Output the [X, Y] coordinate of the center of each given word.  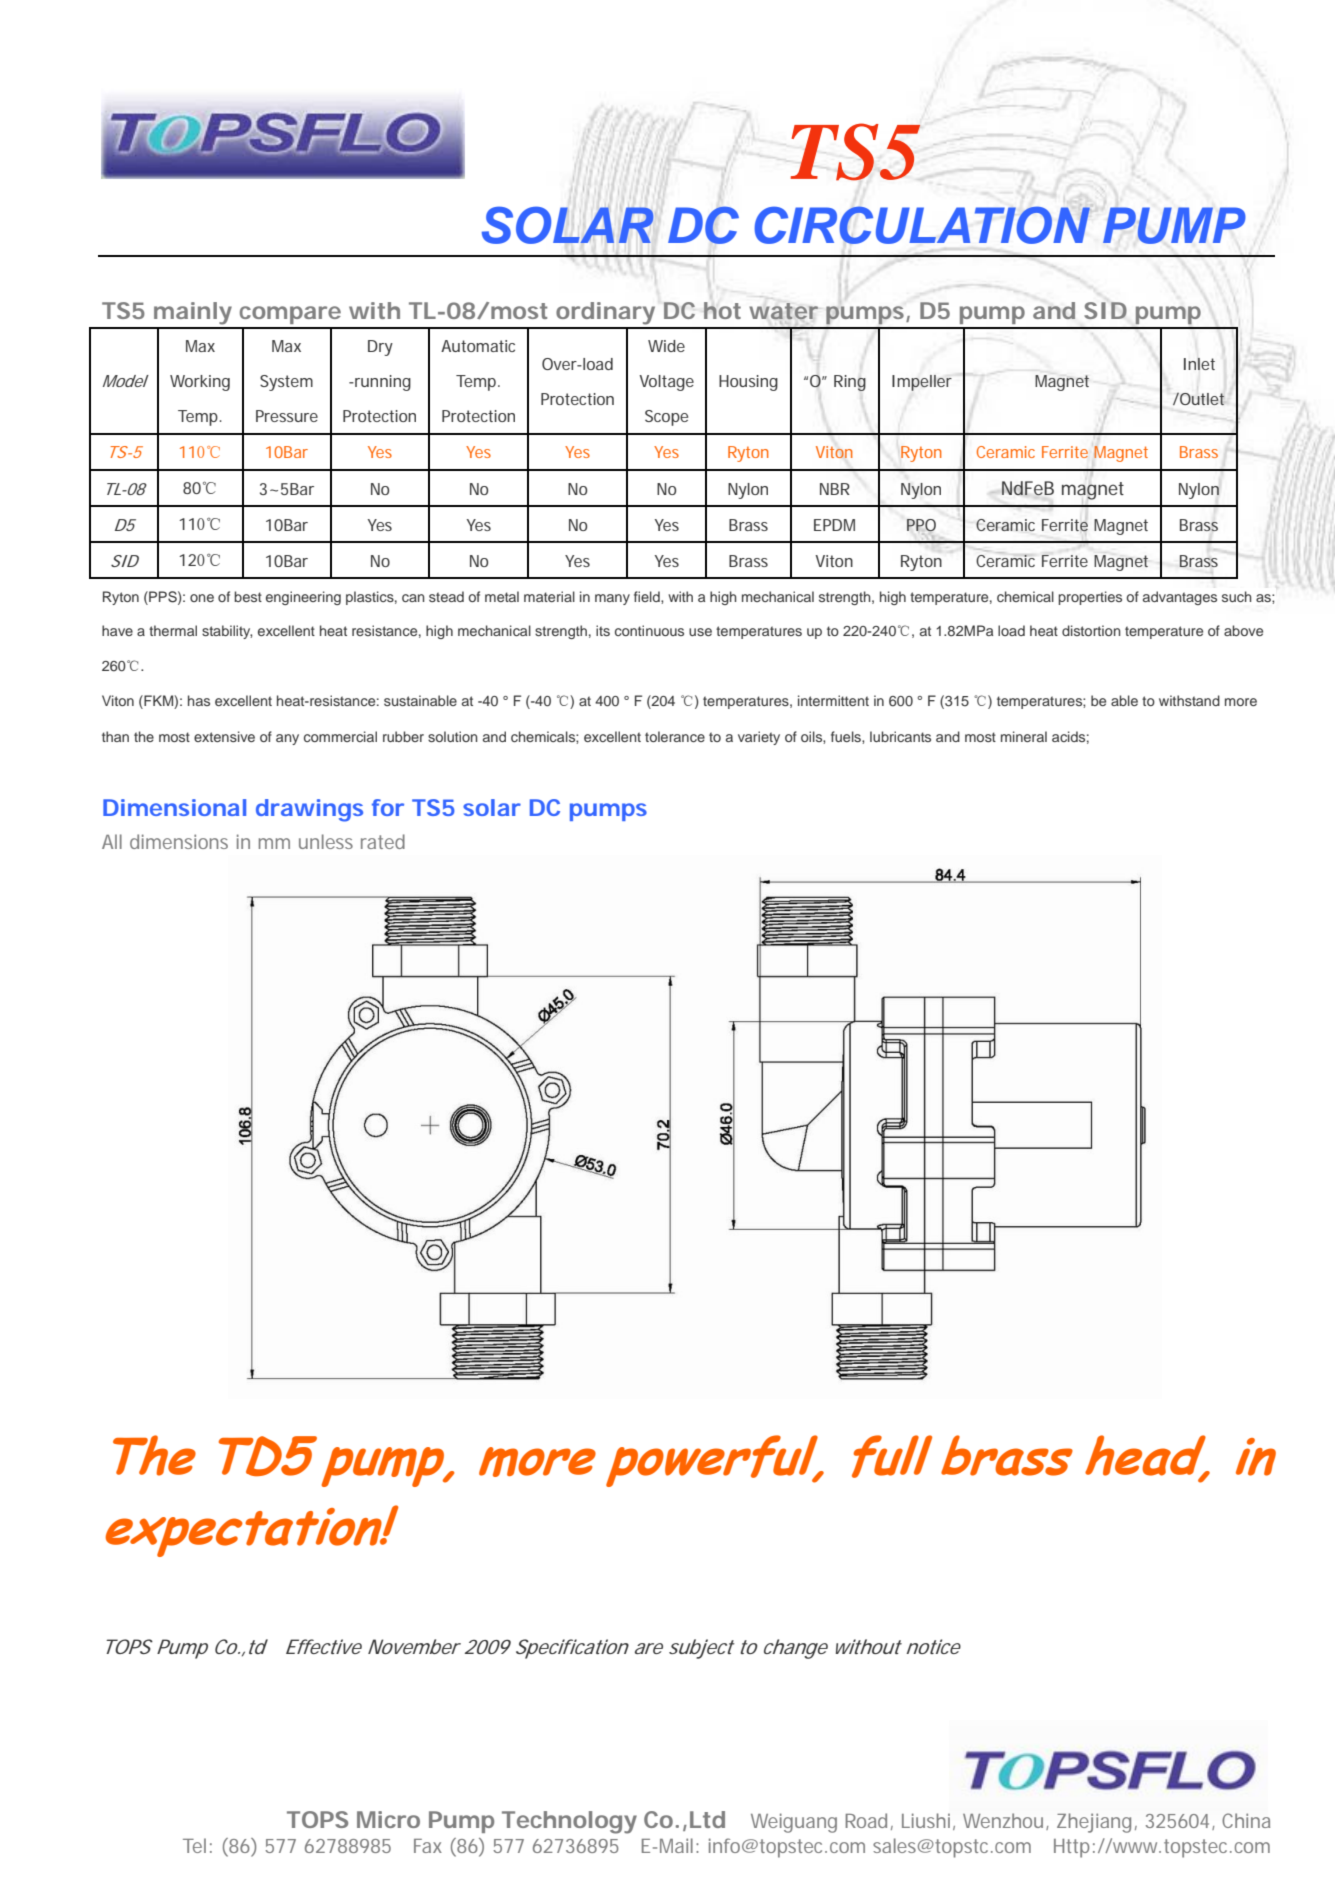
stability [227, 632]
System [286, 383]
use [700, 632]
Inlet [1199, 364]
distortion [1091, 630]
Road [866, 1820]
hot [722, 310]
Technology [569, 1822]
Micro [388, 1819]
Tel [194, 1845]
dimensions [179, 841]
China [1246, 1820]
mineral [1024, 736]
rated [383, 841]
